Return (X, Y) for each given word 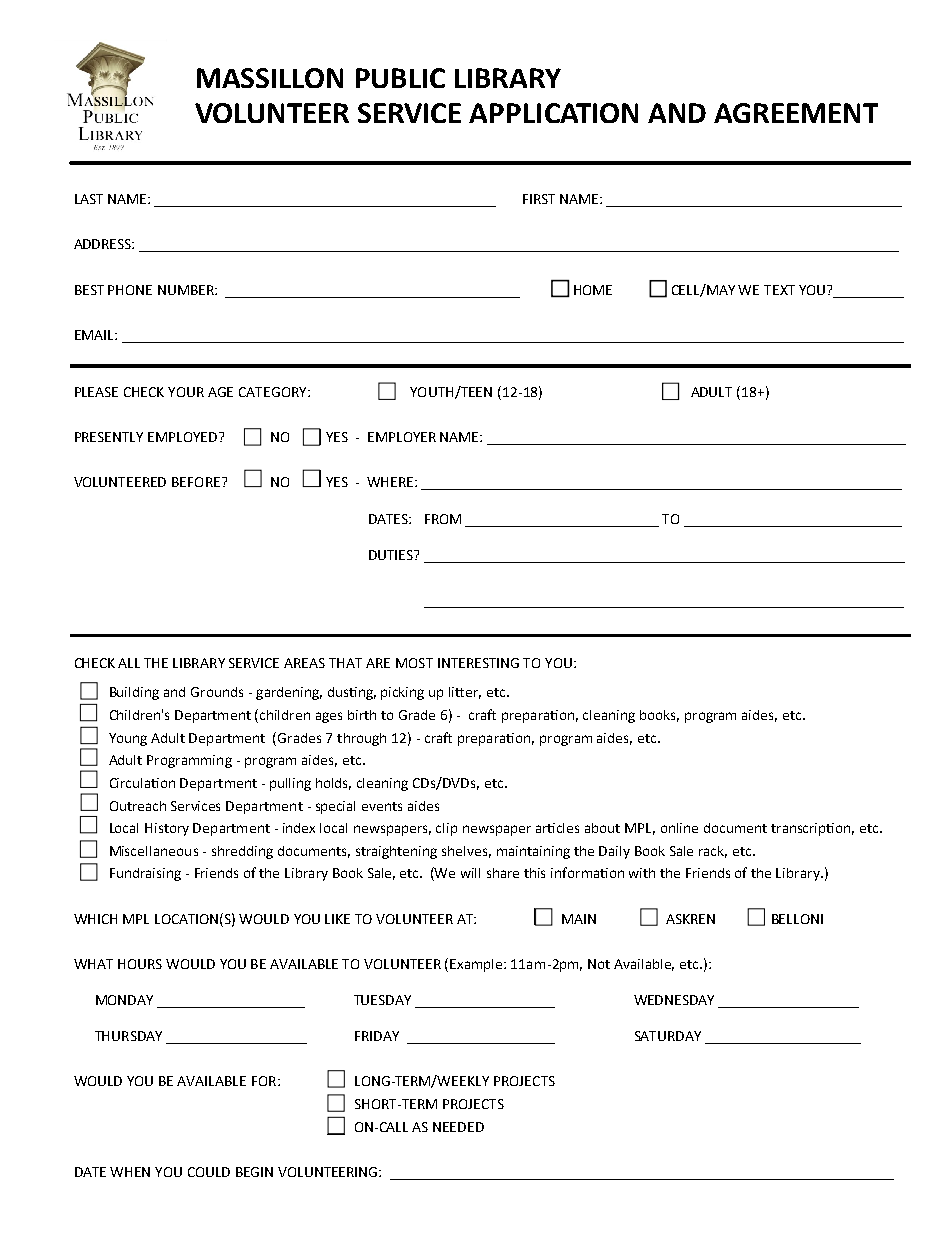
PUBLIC (400, 78)
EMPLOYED (184, 437)
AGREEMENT (796, 113)
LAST (89, 199)
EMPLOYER (402, 437)
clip (446, 829)
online (679, 828)
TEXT (779, 290)
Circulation (142, 783)
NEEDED (458, 1127)
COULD (209, 1172)
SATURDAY (668, 1036)
